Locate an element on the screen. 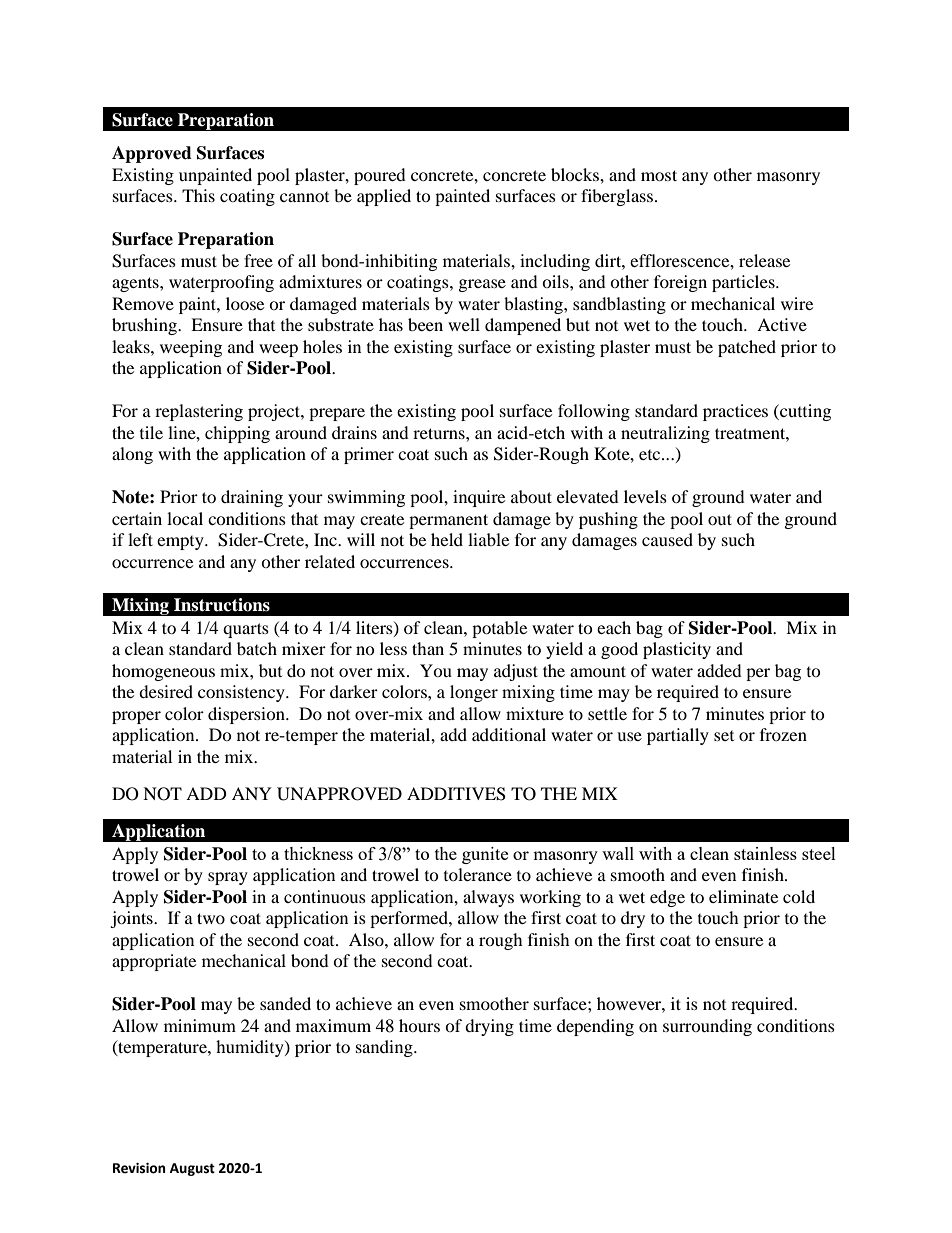  always is located at coordinates (488, 898).
